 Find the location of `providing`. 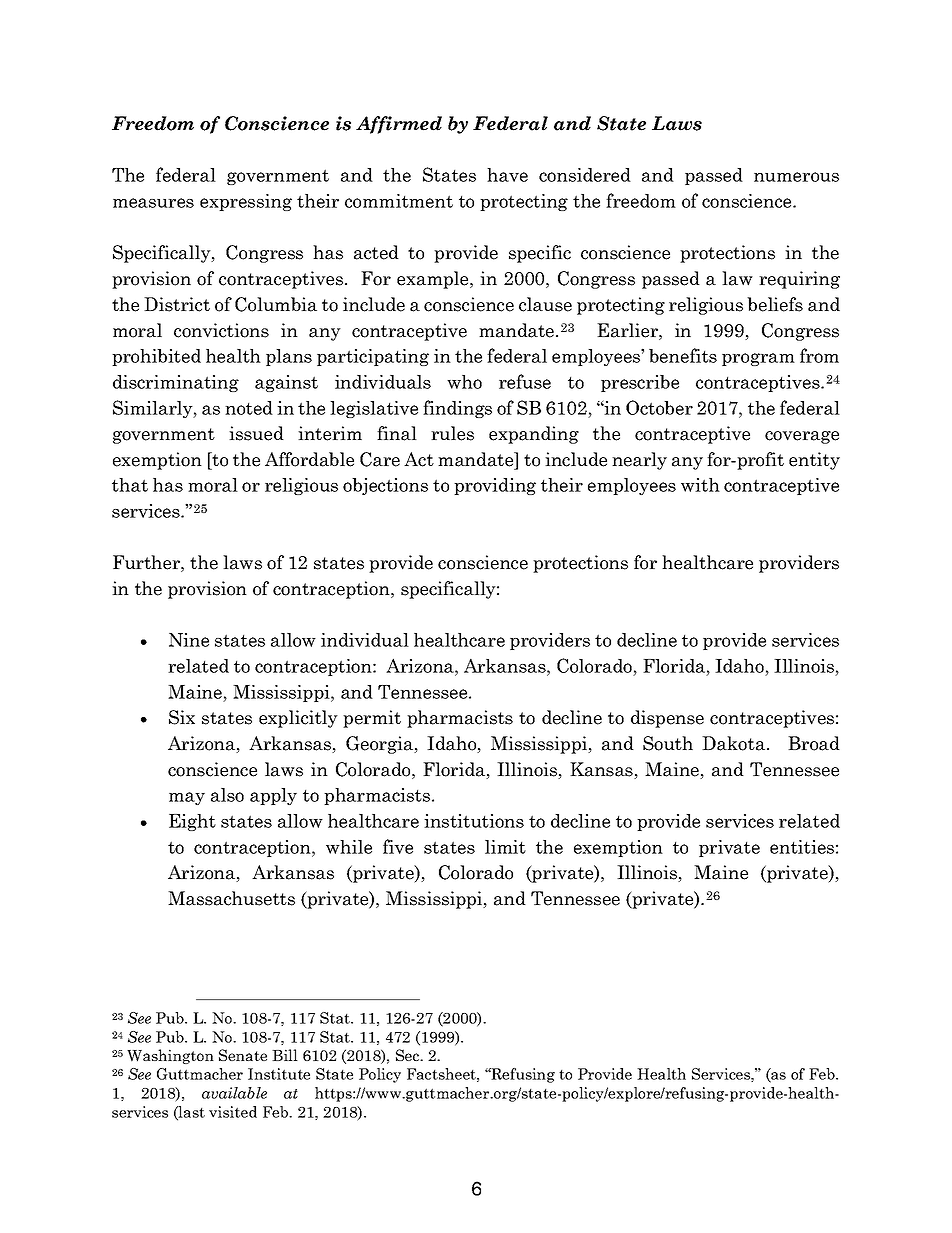

providing is located at coordinates (495, 486).
